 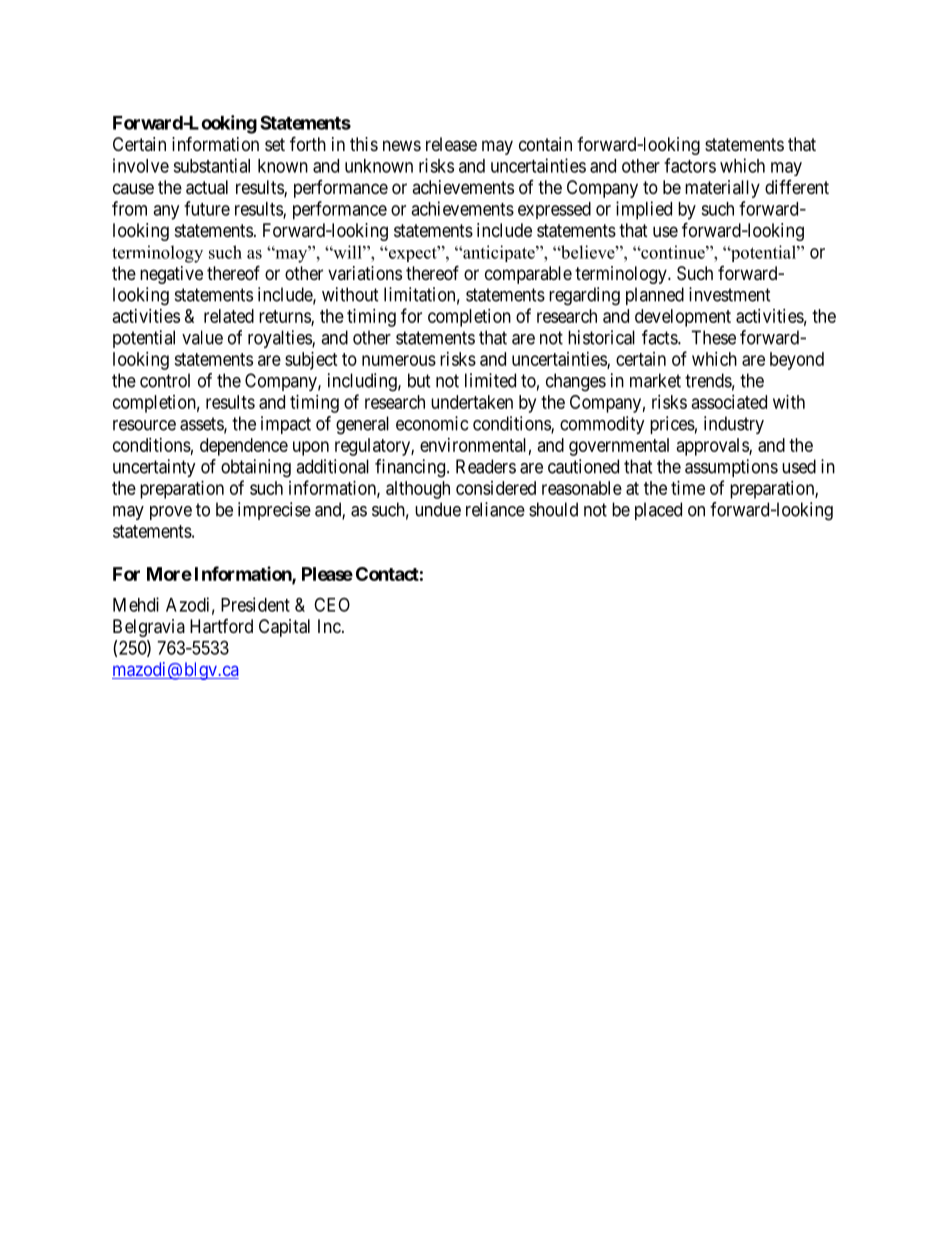 I want to click on Hartford, so click(x=221, y=626).
